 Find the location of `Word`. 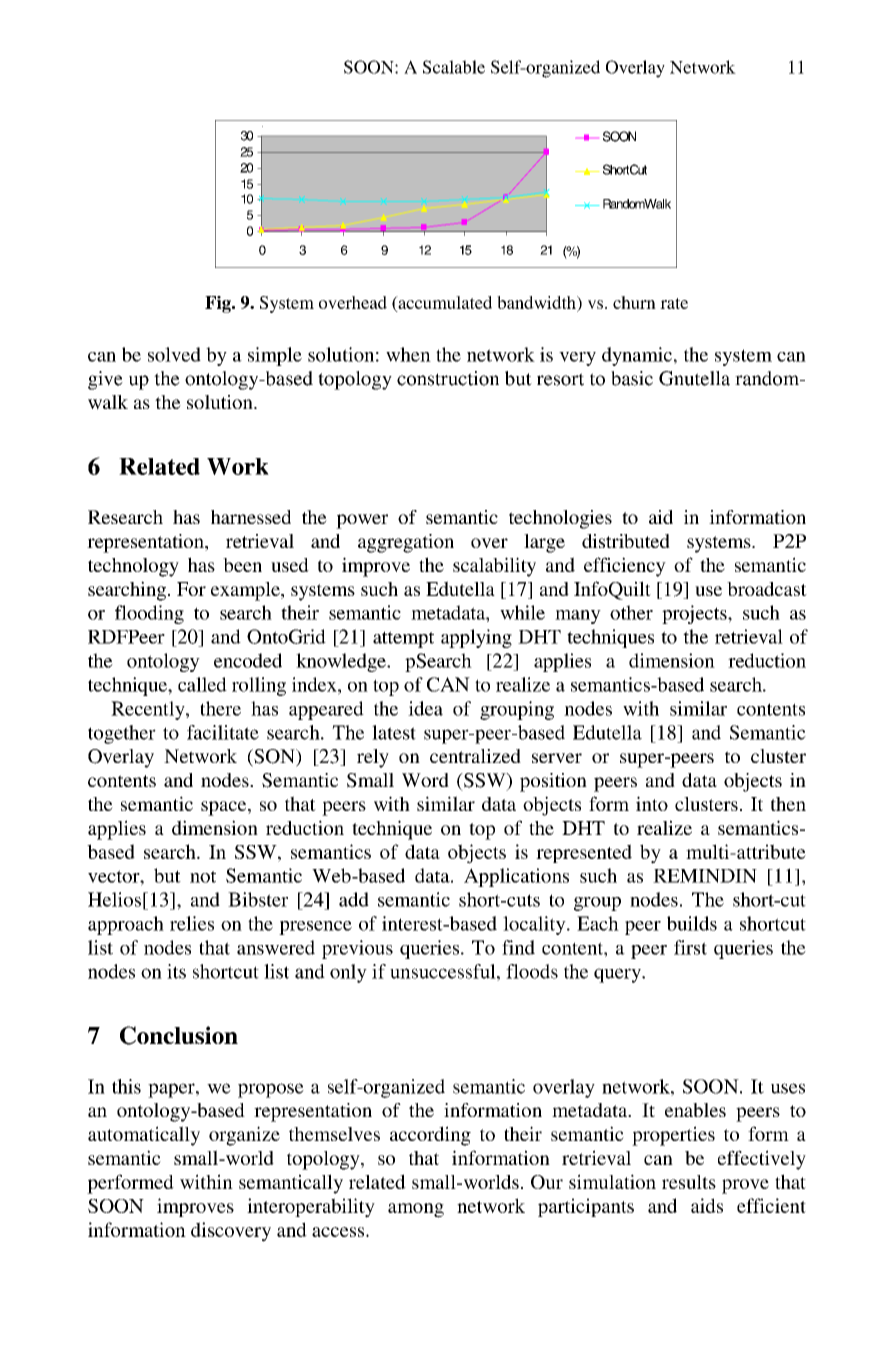

Word is located at coordinates (425, 780).
